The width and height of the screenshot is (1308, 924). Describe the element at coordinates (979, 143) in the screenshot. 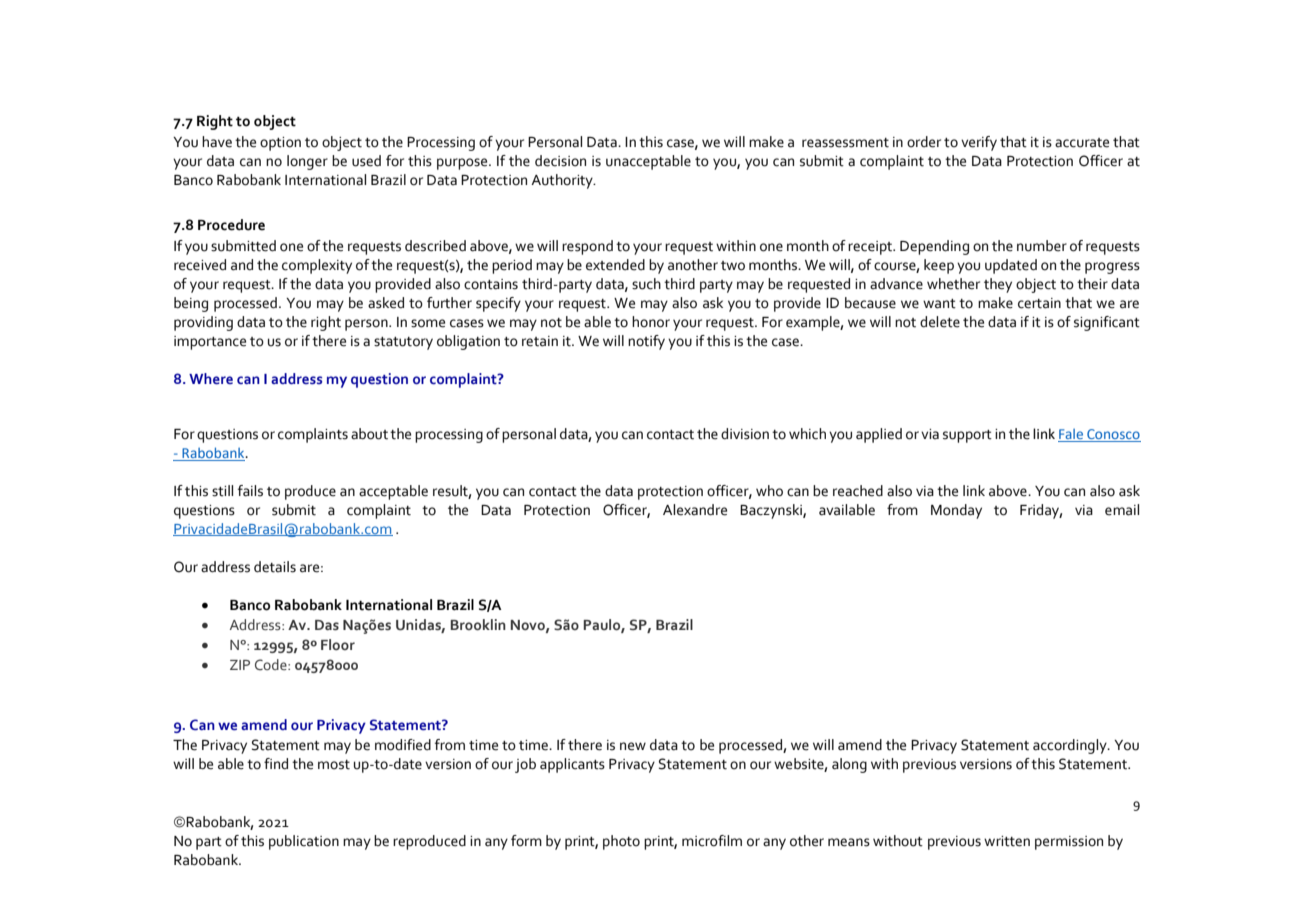

I see `verify` at that location.
